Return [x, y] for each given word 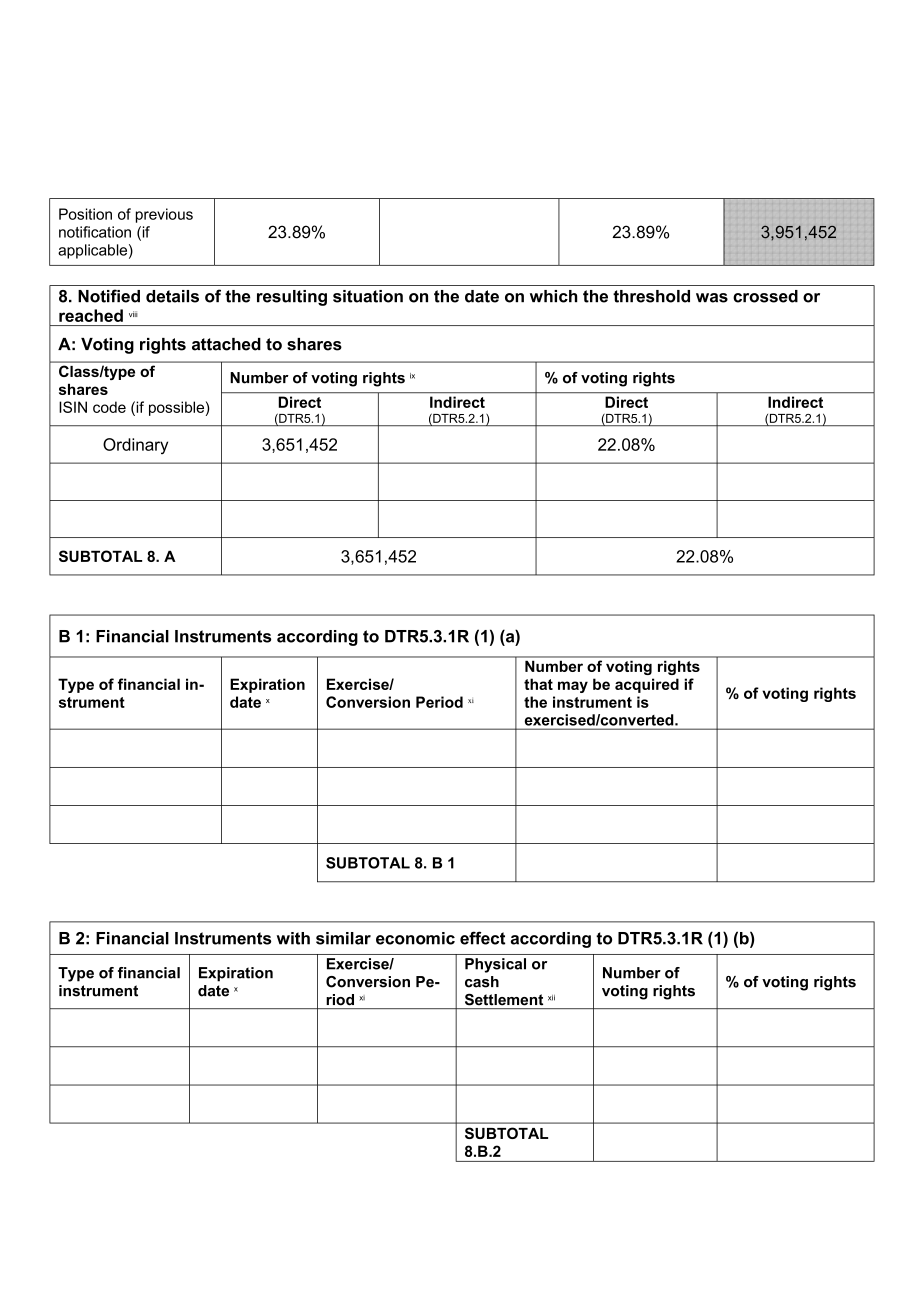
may [573, 687]
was [712, 298]
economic [415, 938]
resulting [292, 298]
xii [551, 998]
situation [368, 296]
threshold [651, 296]
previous [164, 215]
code [109, 407]
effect [482, 938]
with [293, 938]
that [538, 684]
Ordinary [135, 446]
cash [482, 982]
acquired [647, 685]
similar [343, 938]
